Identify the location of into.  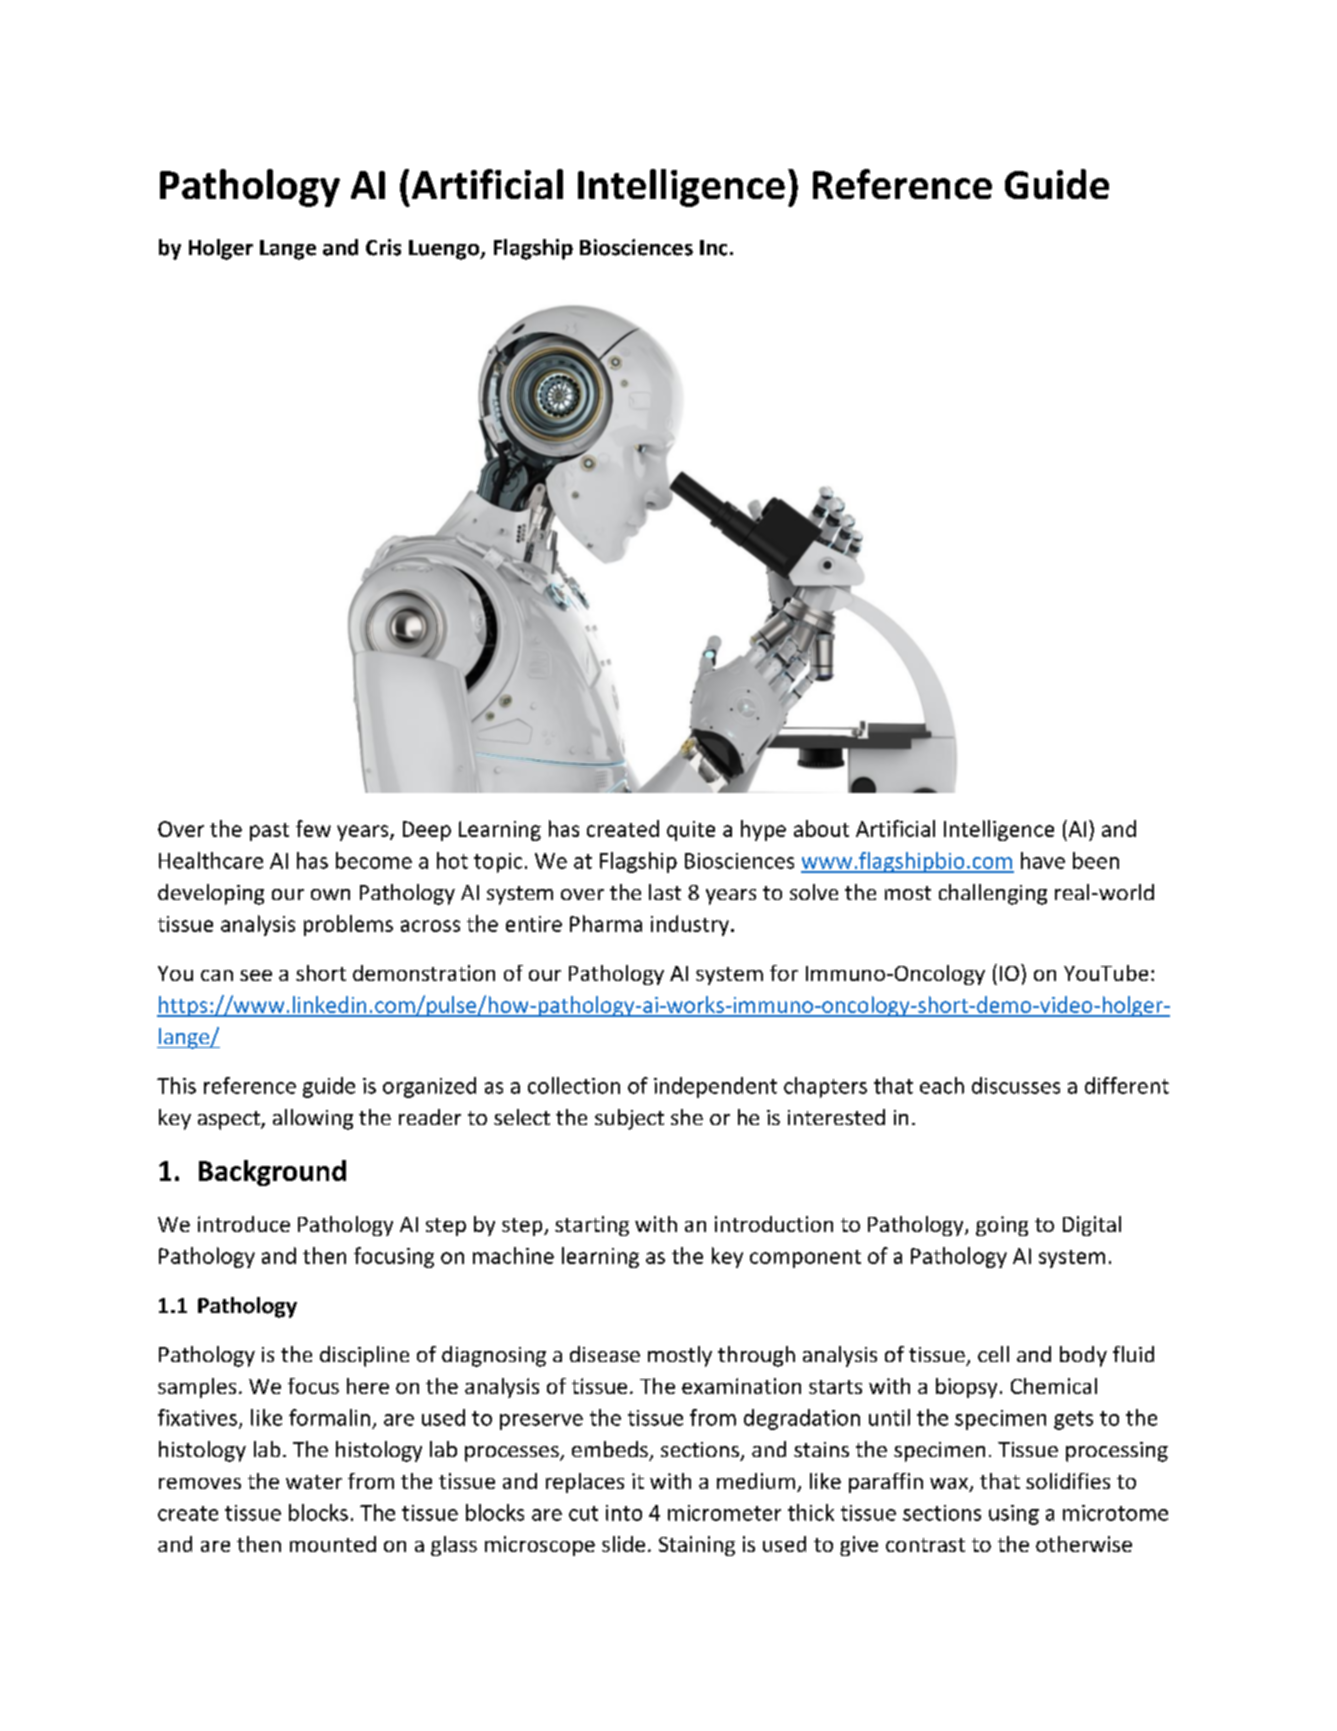
(624, 1513).
